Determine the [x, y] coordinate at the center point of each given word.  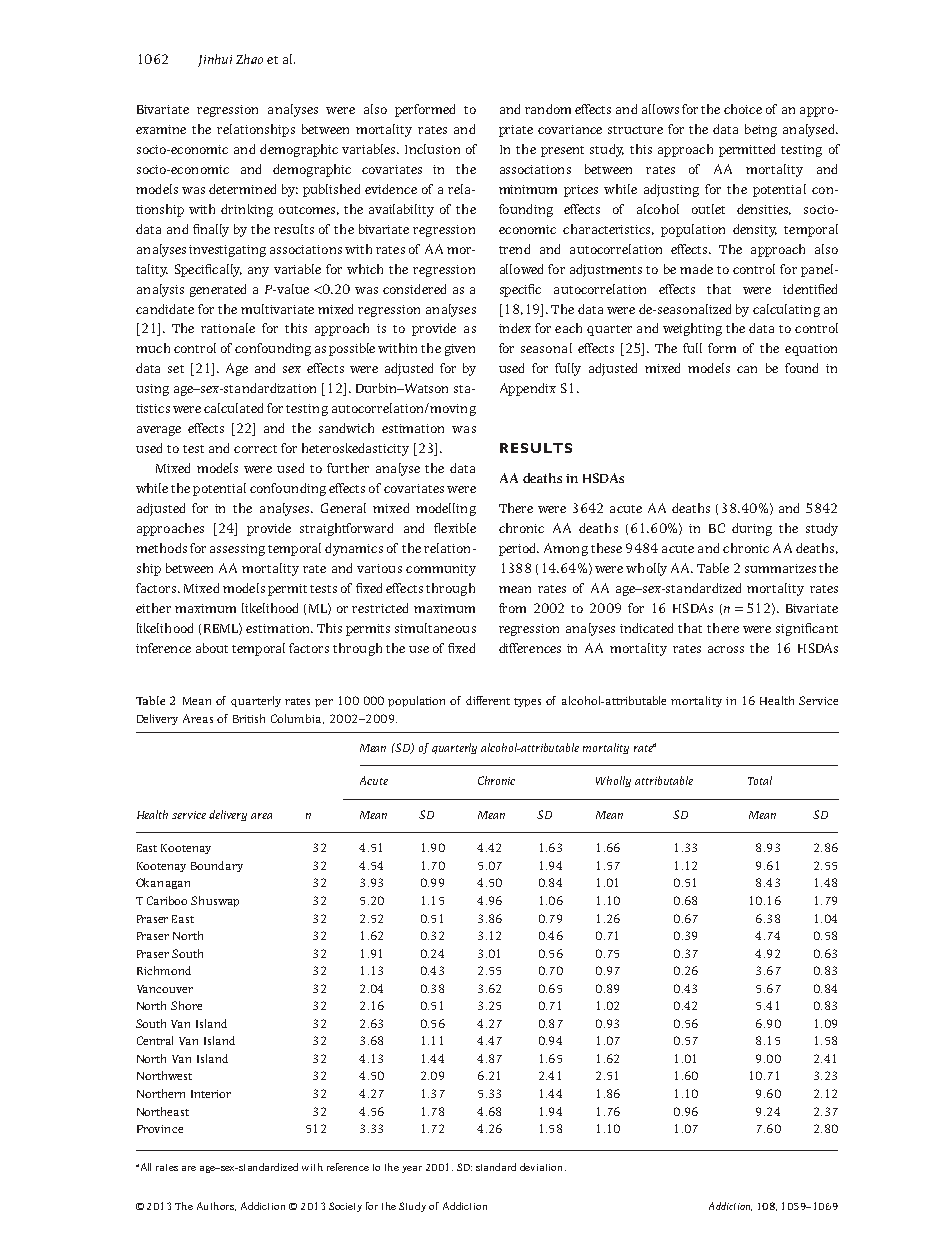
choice [743, 109]
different [488, 700]
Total [760, 780]
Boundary [217, 866]
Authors [216, 1206]
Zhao [249, 59]
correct [255, 449]
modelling [446, 509]
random [548, 109]
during [752, 529]
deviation [543, 1167]
